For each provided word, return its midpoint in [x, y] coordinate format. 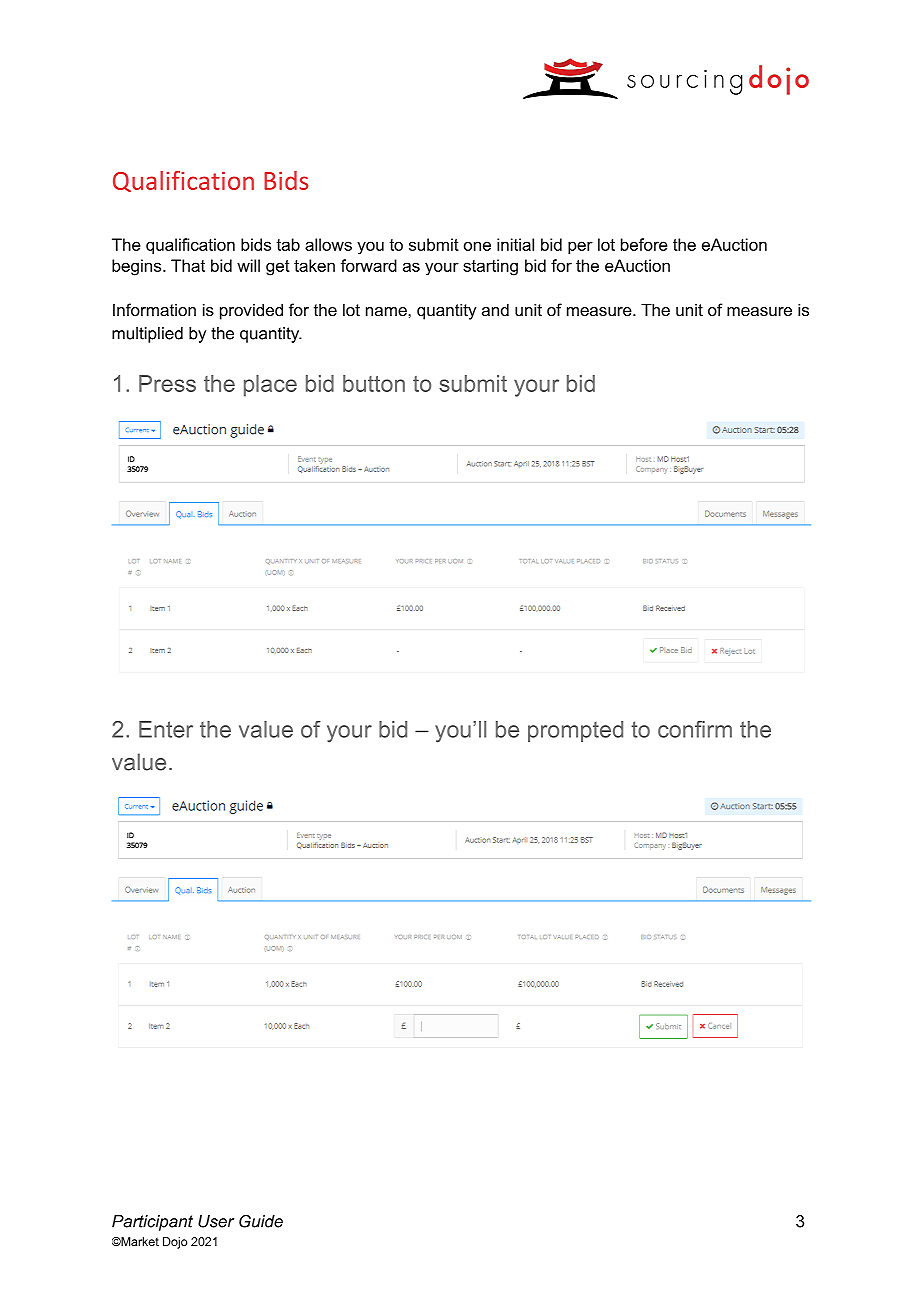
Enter [166, 729]
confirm [695, 729]
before [644, 244]
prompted [575, 731]
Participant [152, 1223]
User [216, 1221]
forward [369, 265]
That [188, 265]
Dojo [175, 1243]
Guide [261, 1221]
